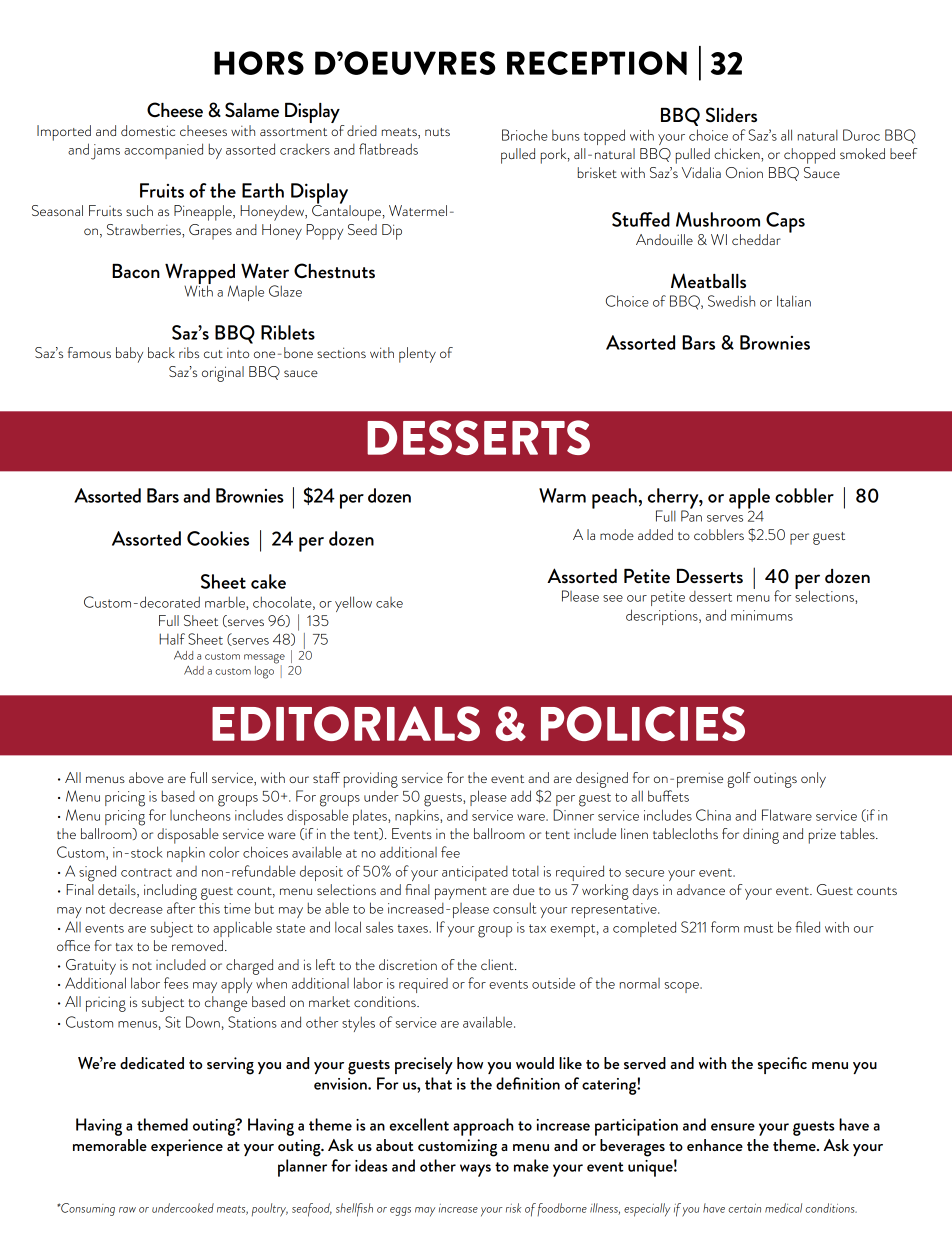 The width and height of the image is (952, 1233). What do you see at coordinates (148, 130) in the image?
I see `domestic` at bounding box center [148, 130].
